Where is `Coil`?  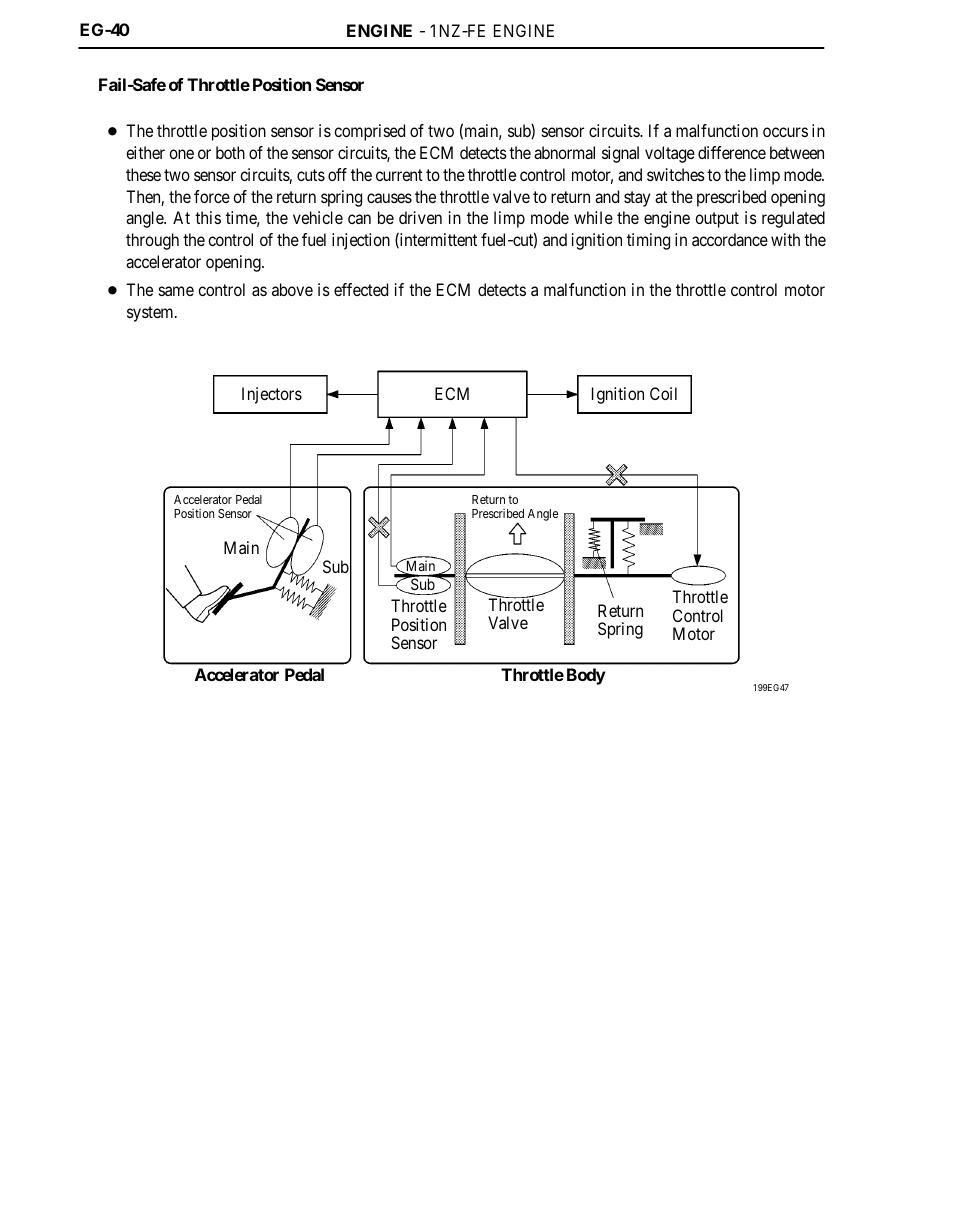 Coil is located at coordinates (663, 393).
